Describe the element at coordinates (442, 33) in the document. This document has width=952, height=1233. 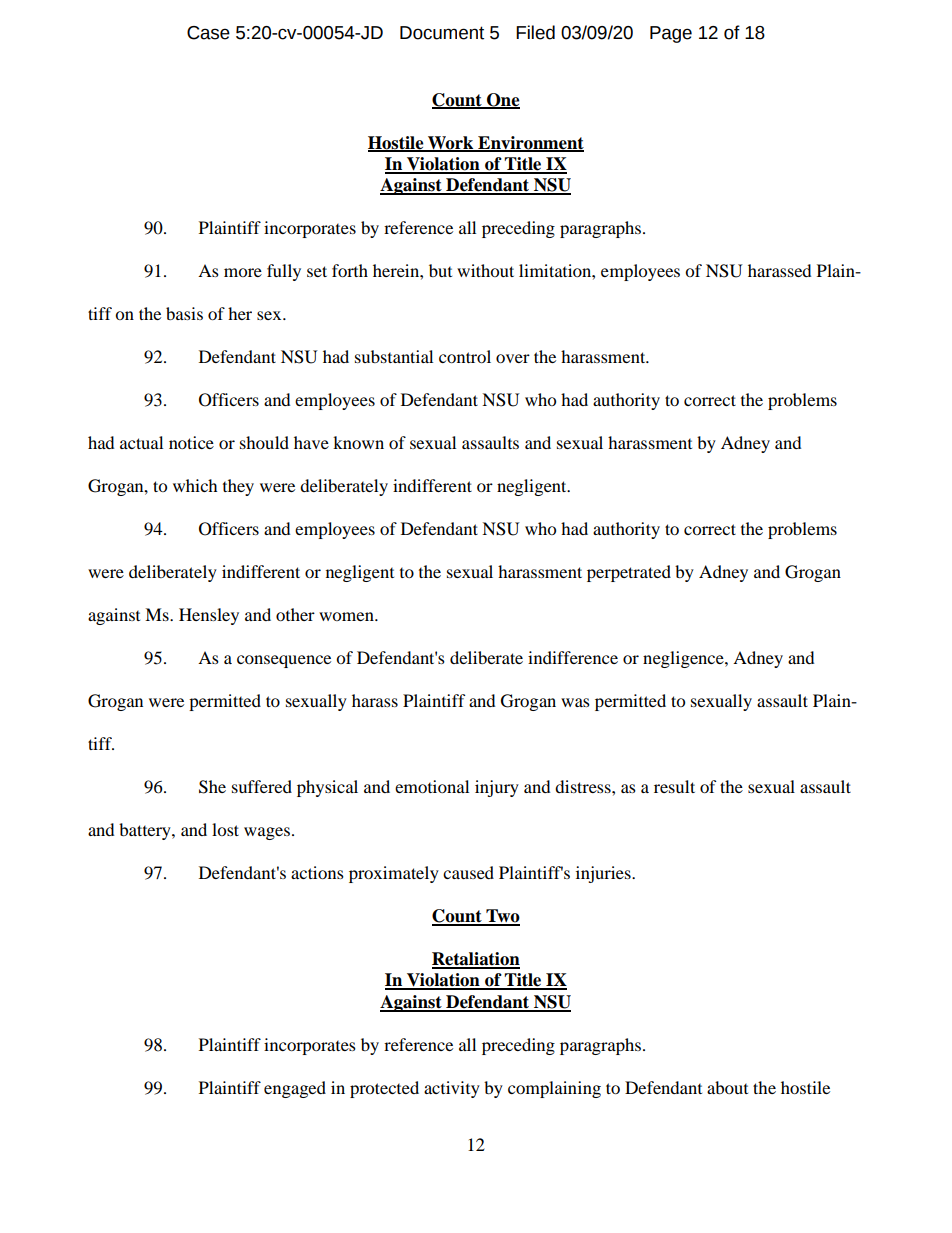
I see `Document` at that location.
